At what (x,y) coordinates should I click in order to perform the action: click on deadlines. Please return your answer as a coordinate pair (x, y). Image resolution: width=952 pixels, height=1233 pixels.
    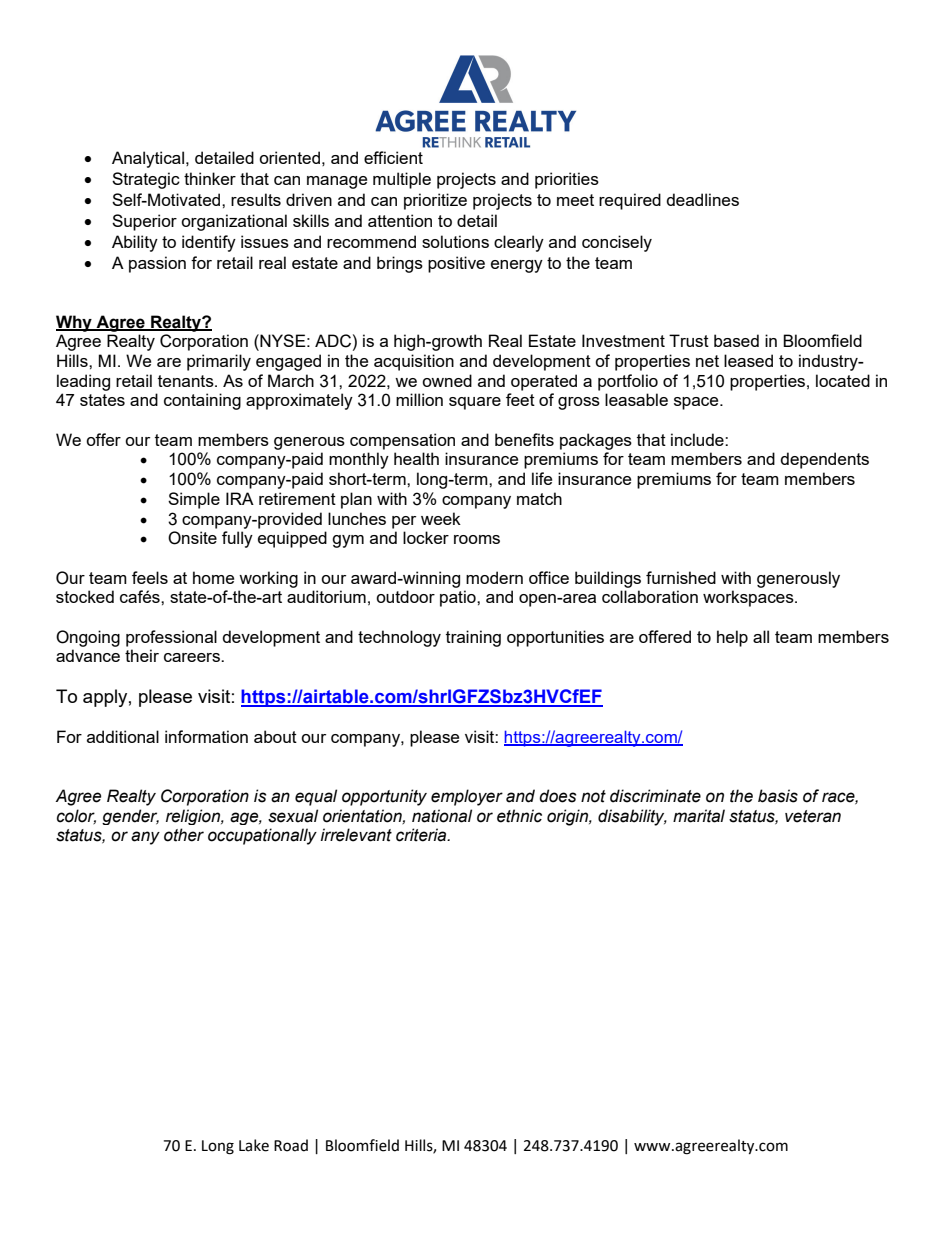
    Looking at the image, I should click on (702, 199).
